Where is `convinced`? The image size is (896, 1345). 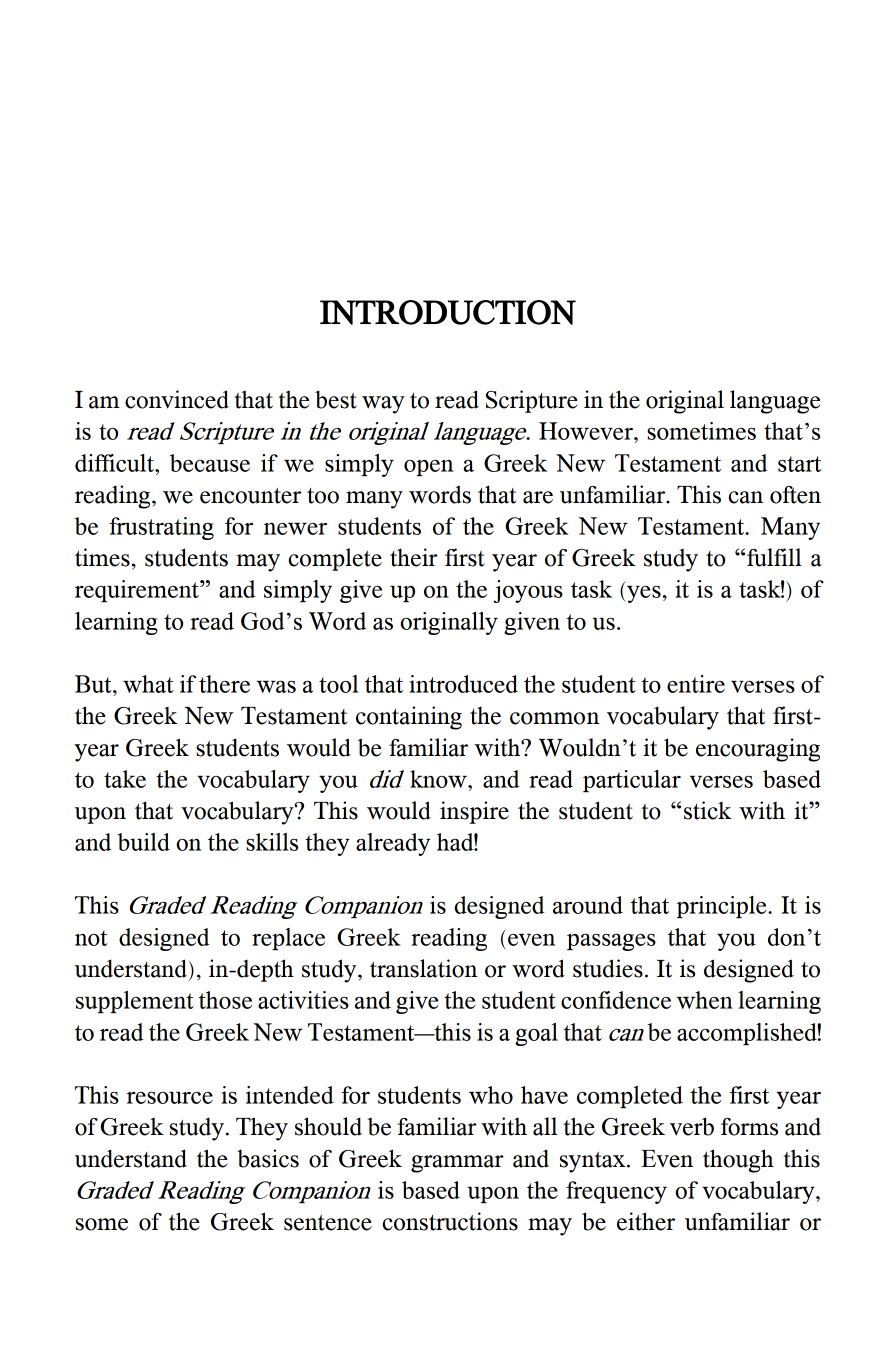
convinced is located at coordinates (177, 399).
